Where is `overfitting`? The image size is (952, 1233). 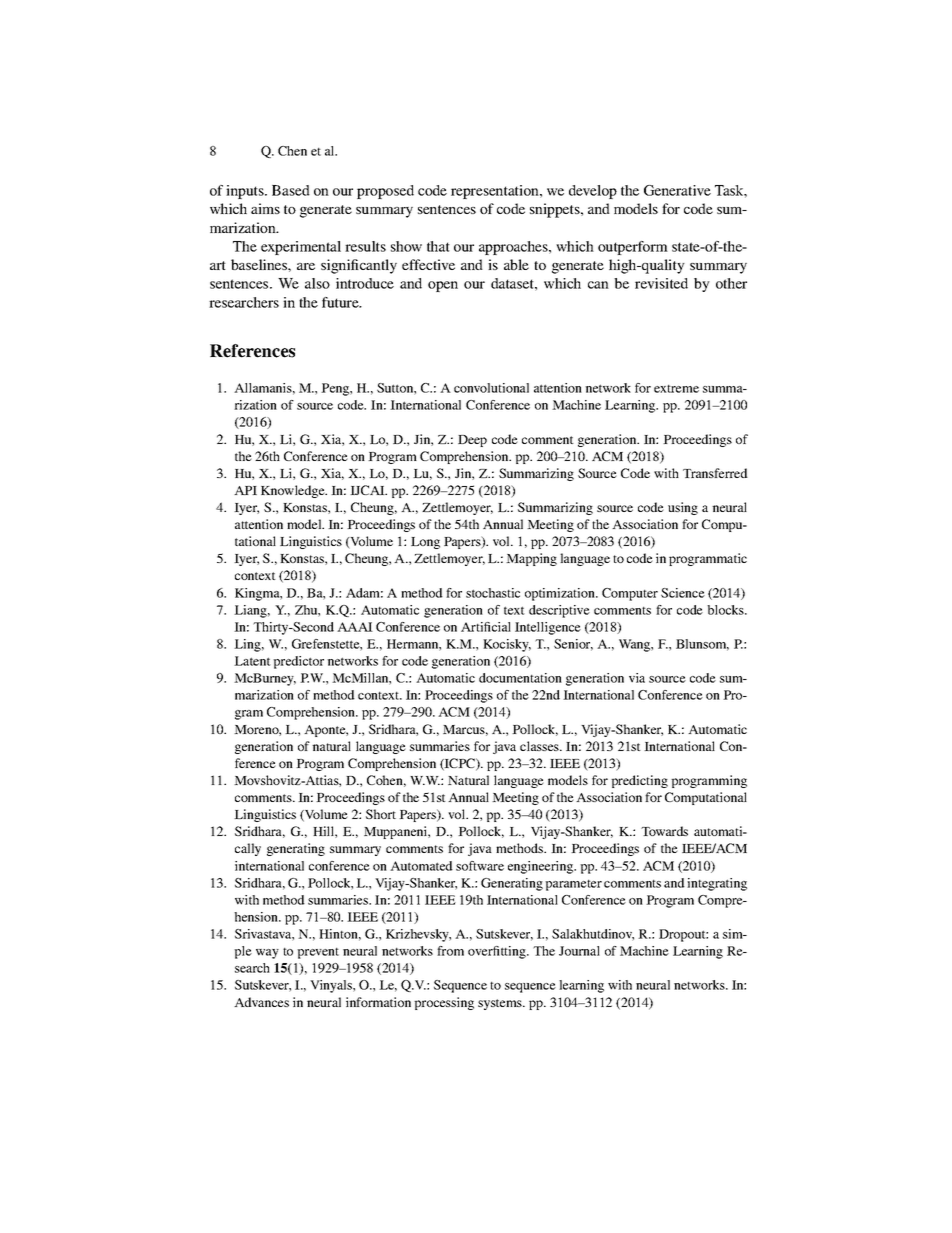 overfitting is located at coordinates (498, 952).
